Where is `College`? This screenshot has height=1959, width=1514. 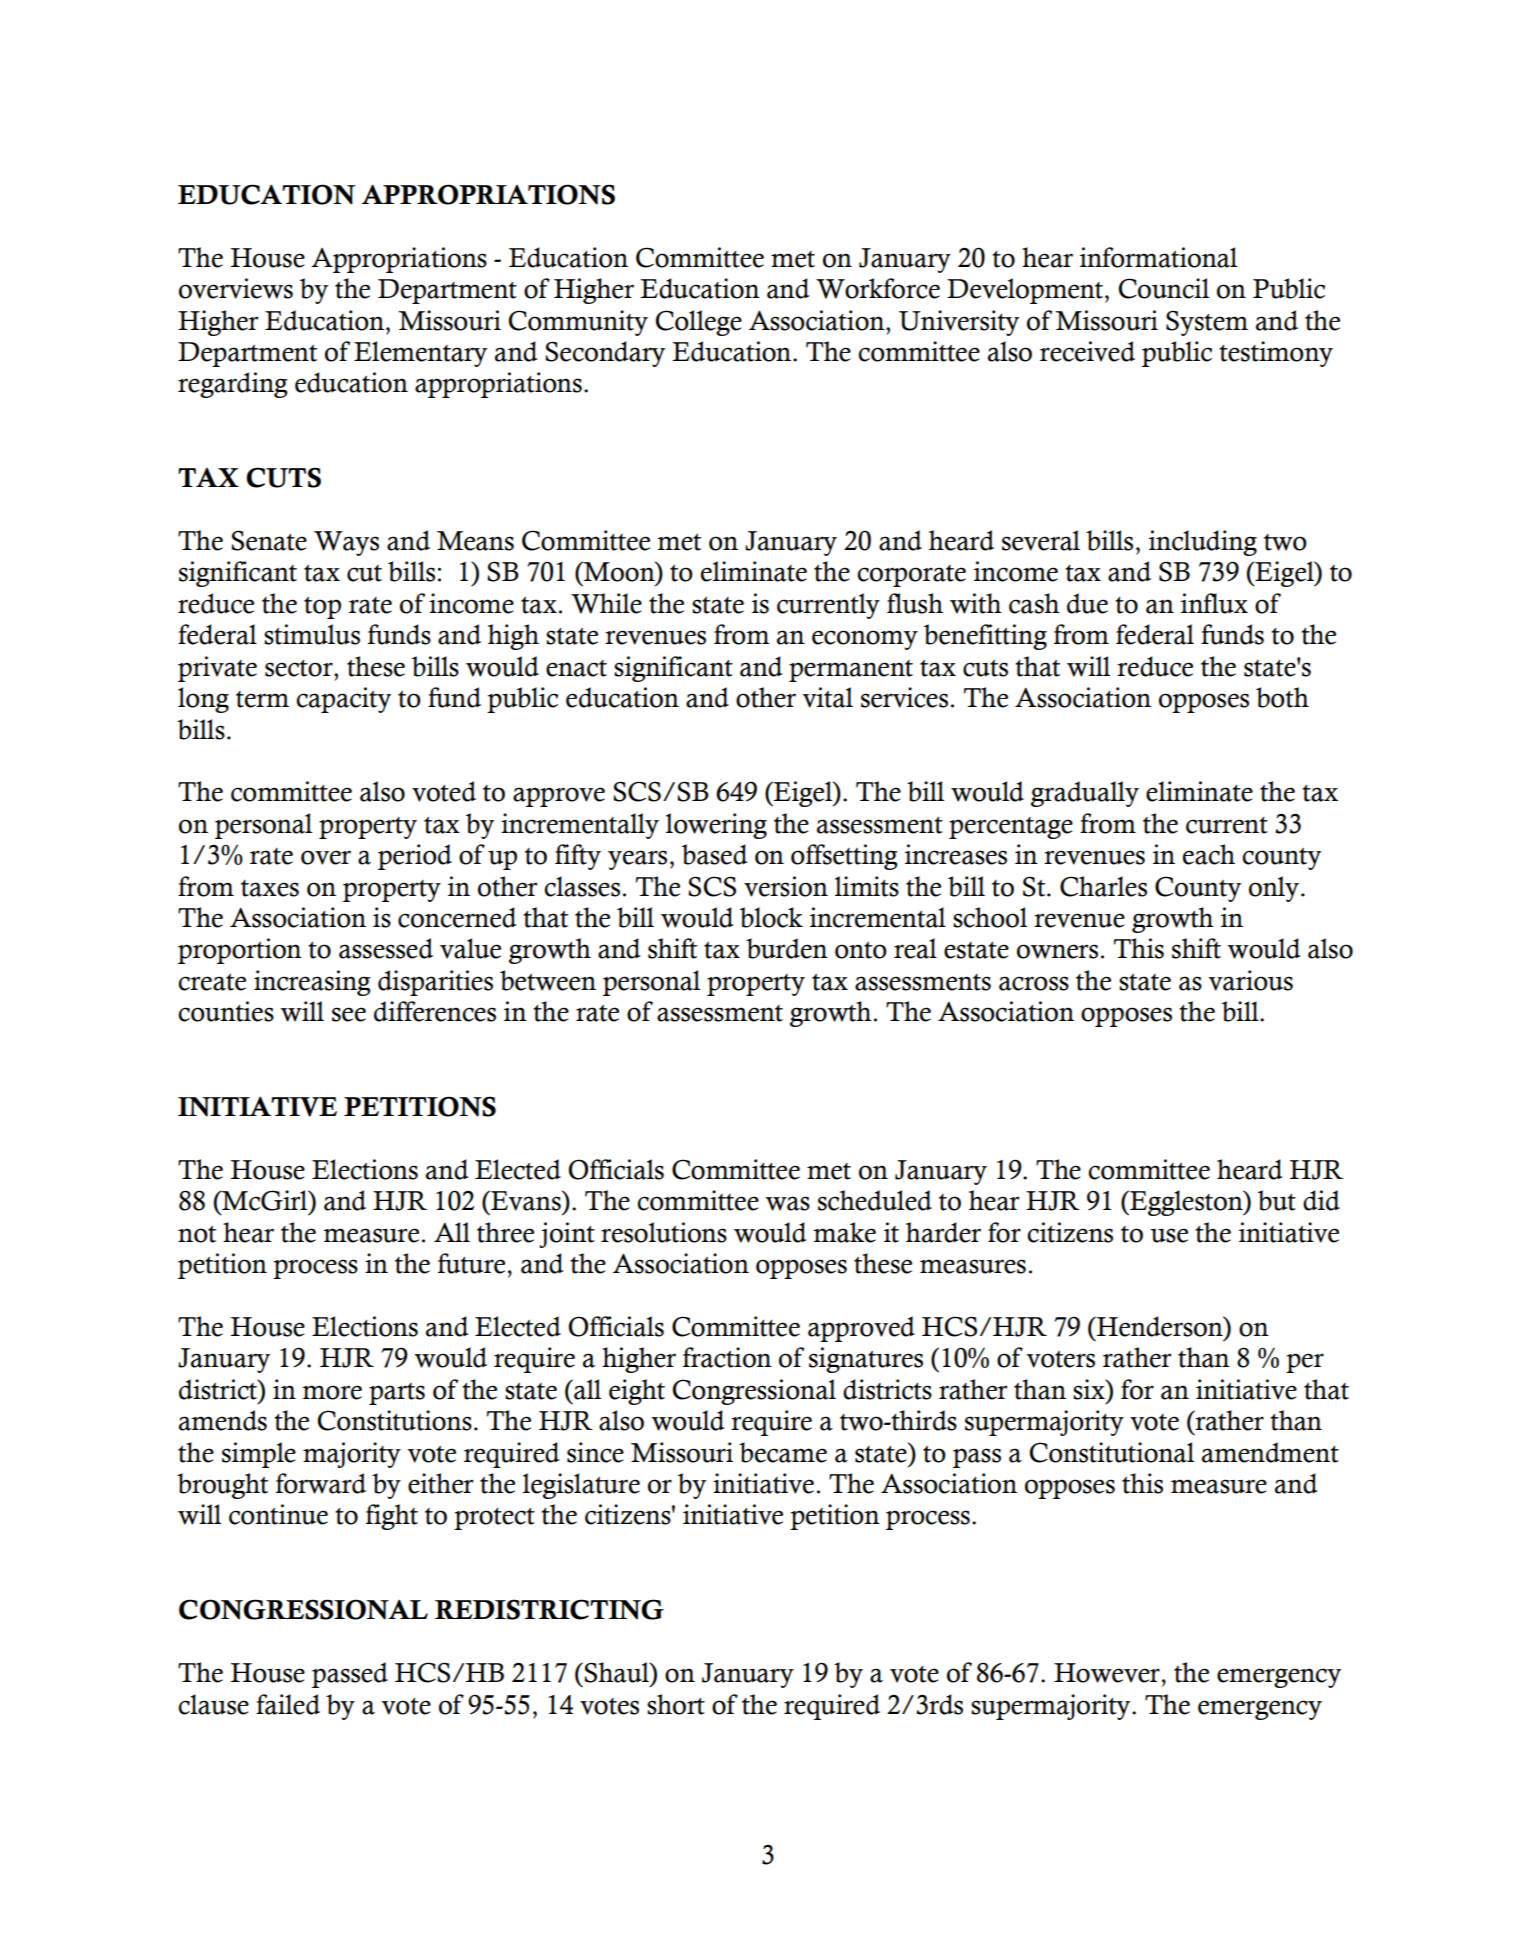
College is located at coordinates (699, 323).
